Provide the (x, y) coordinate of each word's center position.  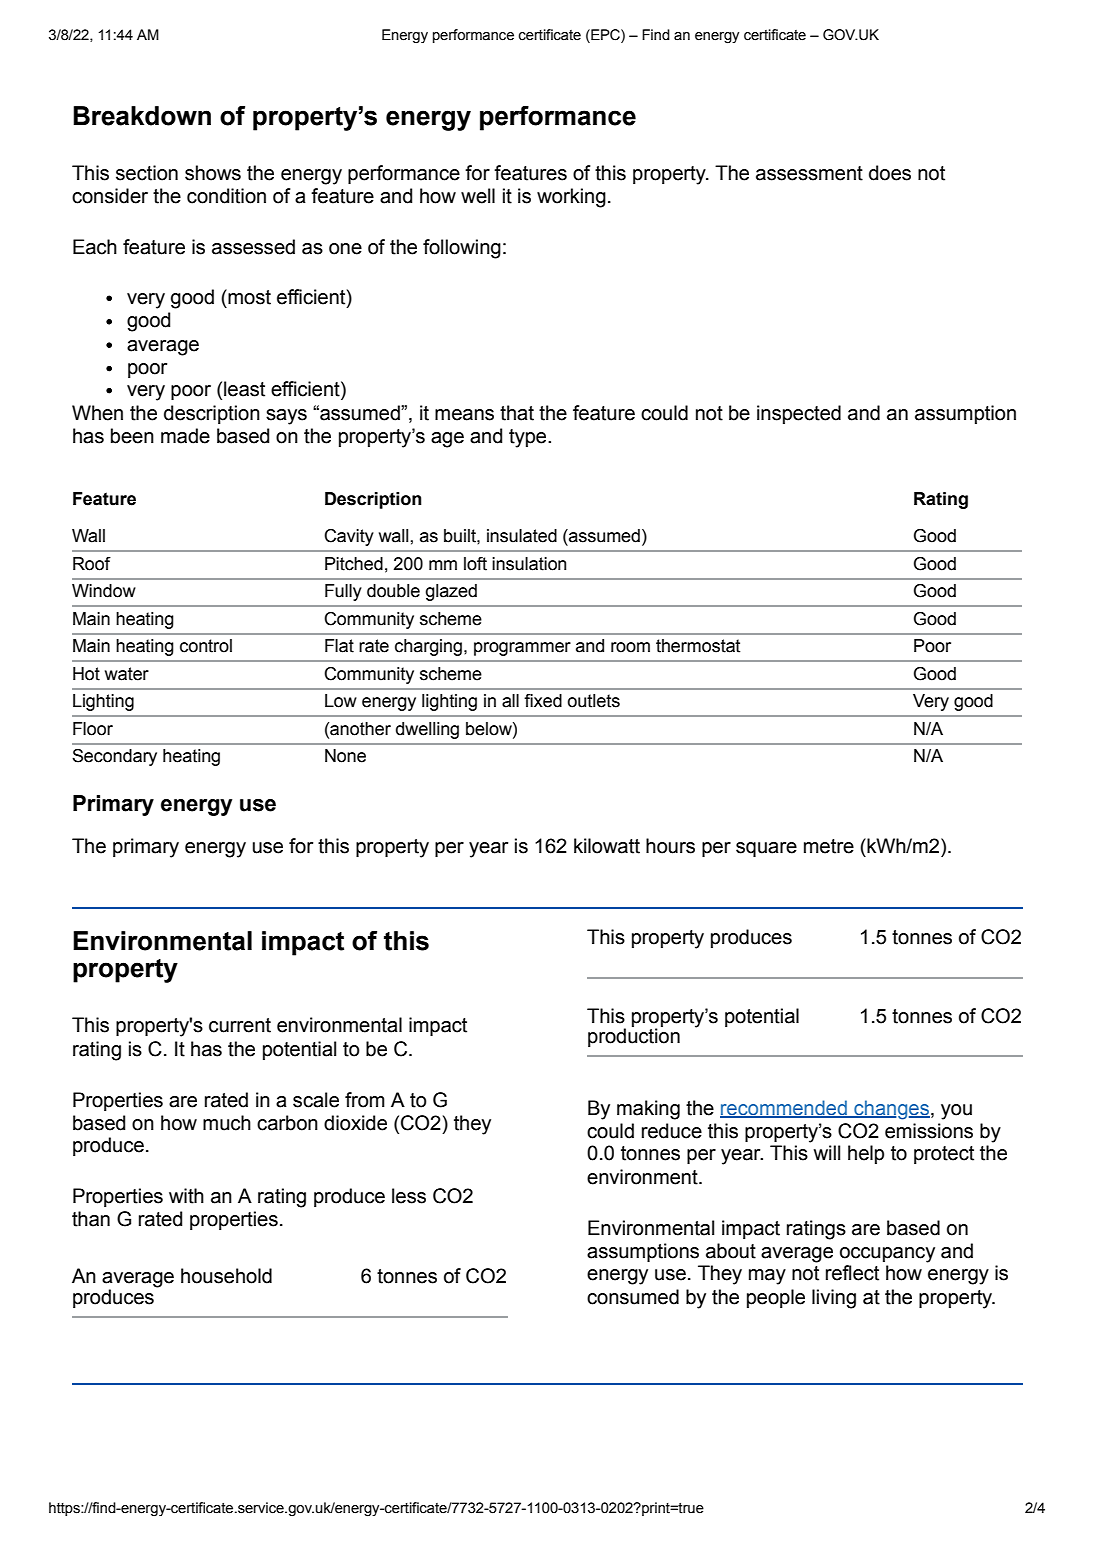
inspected (799, 414)
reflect (852, 1273)
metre (829, 846)
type (529, 438)
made (185, 436)
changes (891, 1110)
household (226, 1276)
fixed (543, 701)
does (890, 173)
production (634, 1036)
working (571, 198)
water (127, 674)
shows (213, 173)
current (240, 1025)
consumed (633, 1297)
